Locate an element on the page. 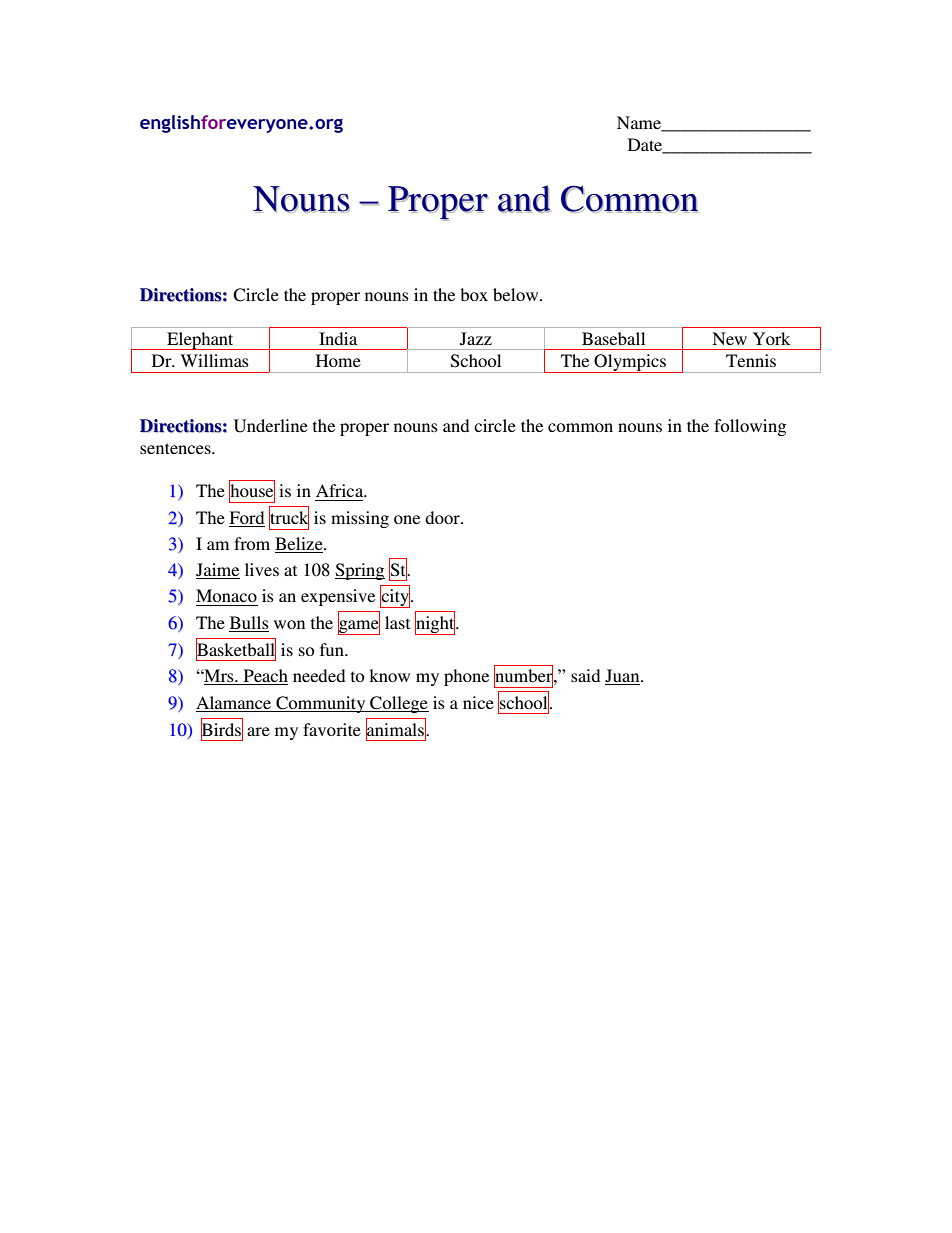 The image size is (952, 1233). following is located at coordinates (750, 427).
